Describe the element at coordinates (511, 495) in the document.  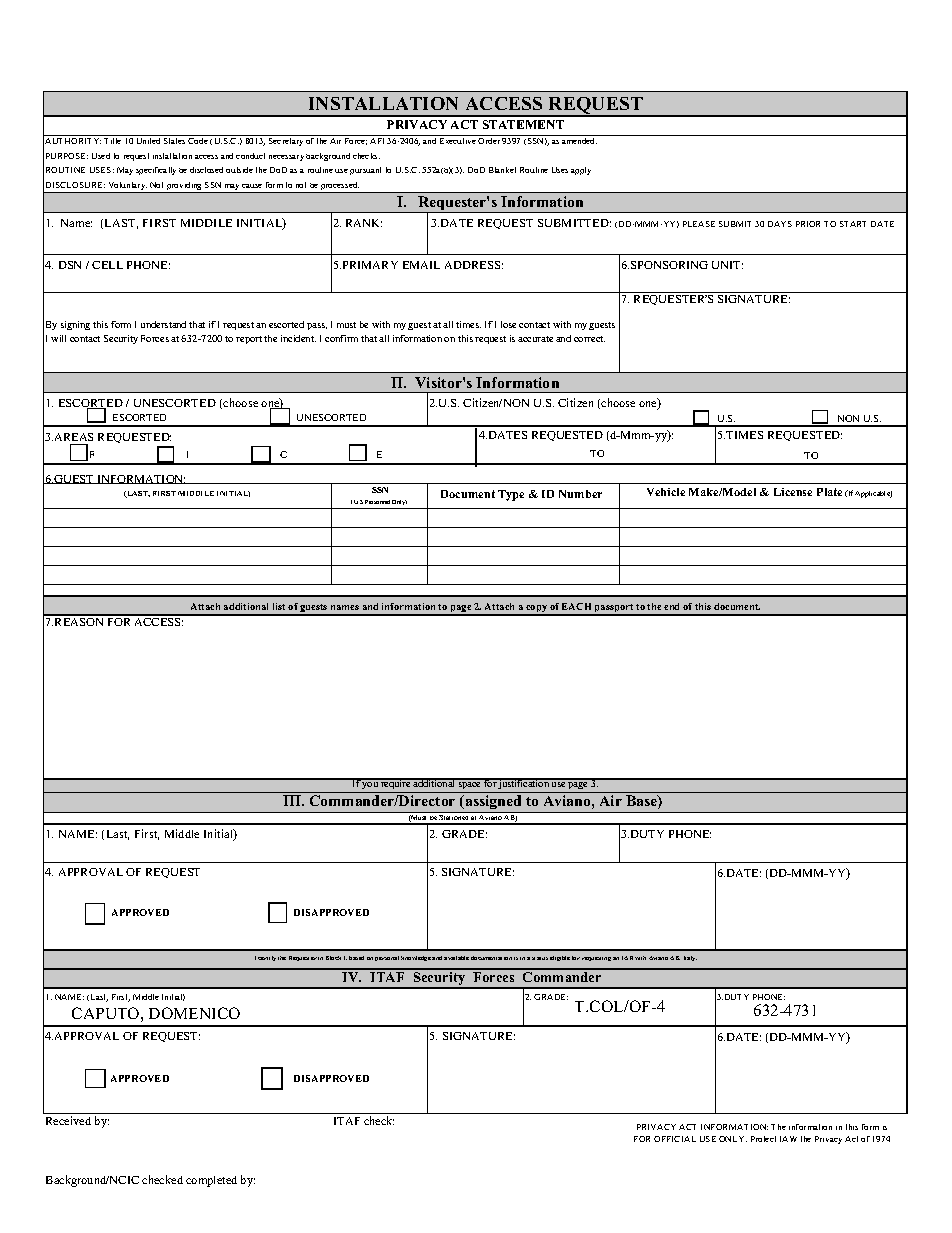
I see `Type` at that location.
